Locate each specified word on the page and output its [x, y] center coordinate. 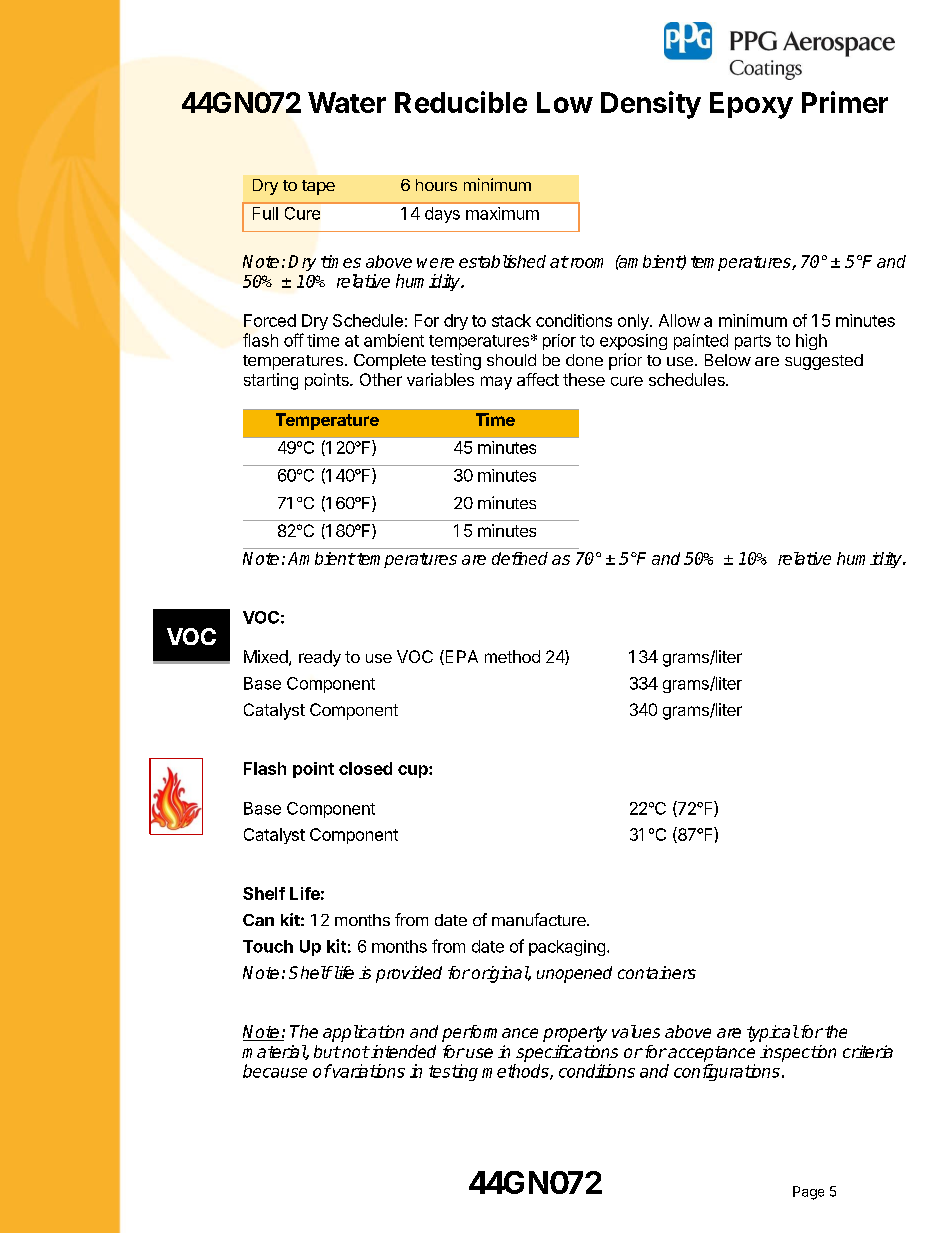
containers [657, 972]
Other [381, 379]
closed [365, 768]
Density [651, 105]
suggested [824, 362]
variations [368, 1071]
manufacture [540, 919]
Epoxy [751, 105]
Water [347, 102]
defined [520, 558]
